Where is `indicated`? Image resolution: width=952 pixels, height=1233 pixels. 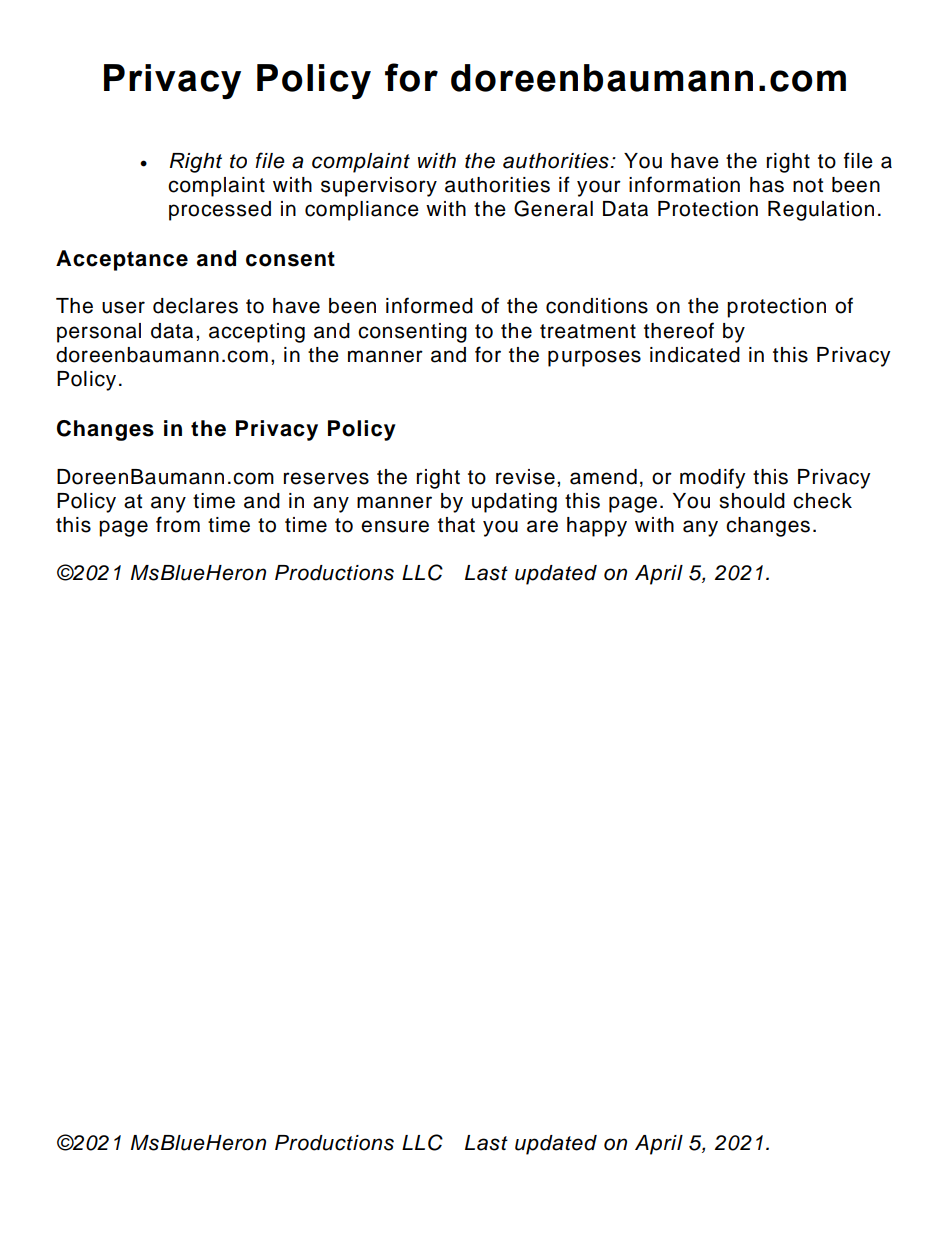
indicated is located at coordinates (695, 355).
